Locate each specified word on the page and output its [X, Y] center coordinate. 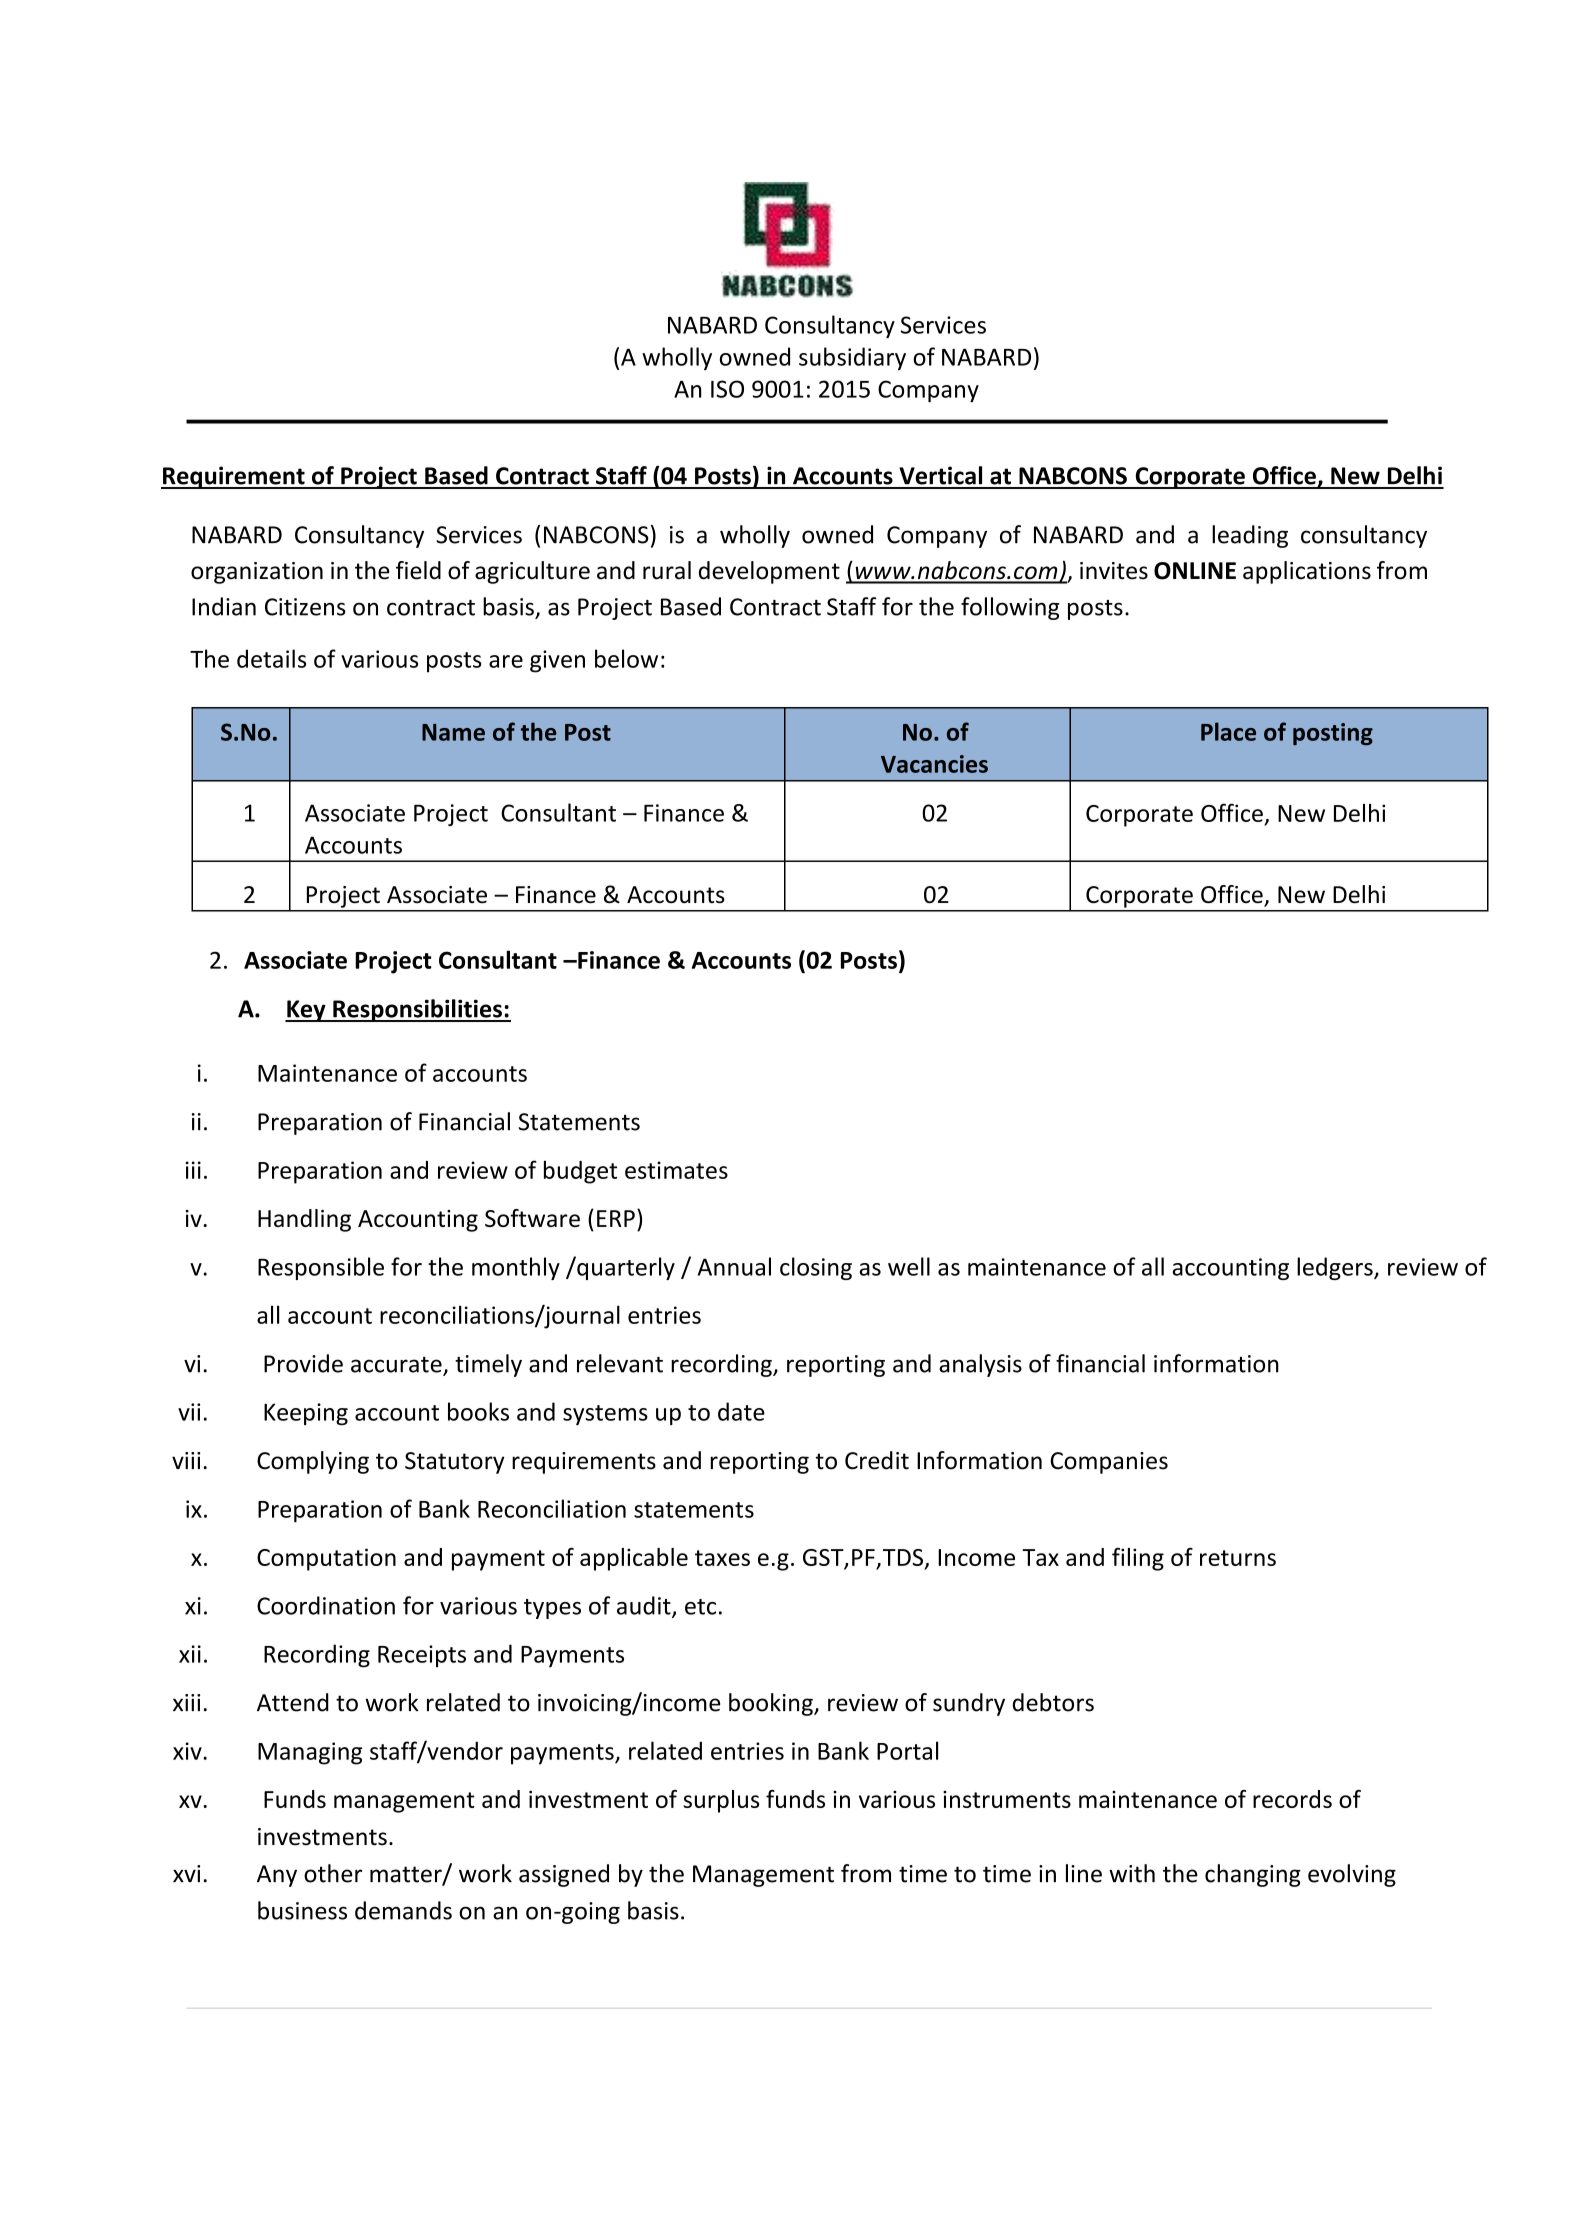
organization [257, 573]
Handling [304, 1220]
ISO [727, 389]
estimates [676, 1170]
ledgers [1336, 1268]
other [333, 1873]
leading [1250, 536]
